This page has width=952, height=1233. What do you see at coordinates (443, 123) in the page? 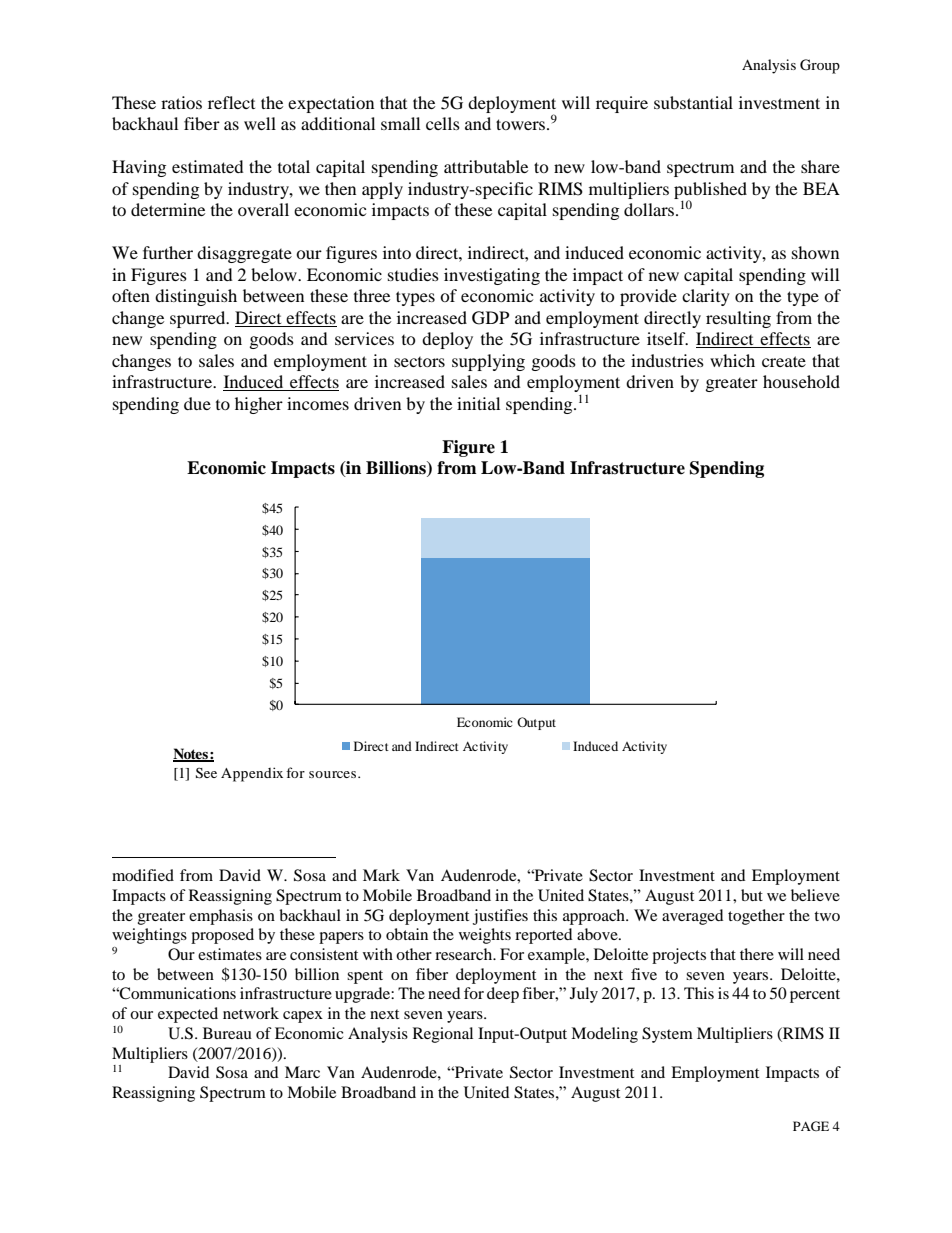
I see `cells` at bounding box center [443, 123].
